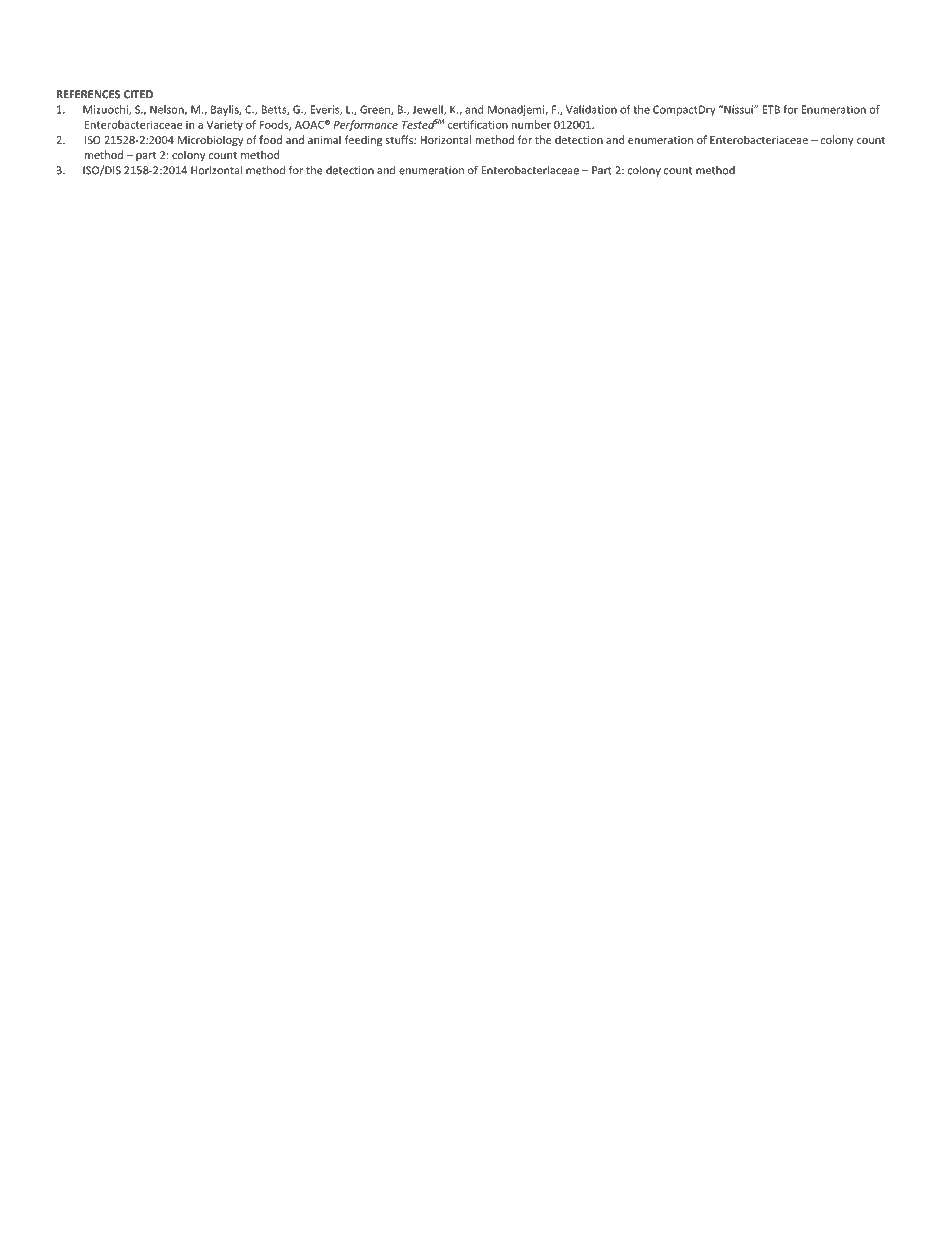 This screenshot has height=1233, width=952. Describe the element at coordinates (771, 109) in the screenshot. I see `ETB` at that location.
